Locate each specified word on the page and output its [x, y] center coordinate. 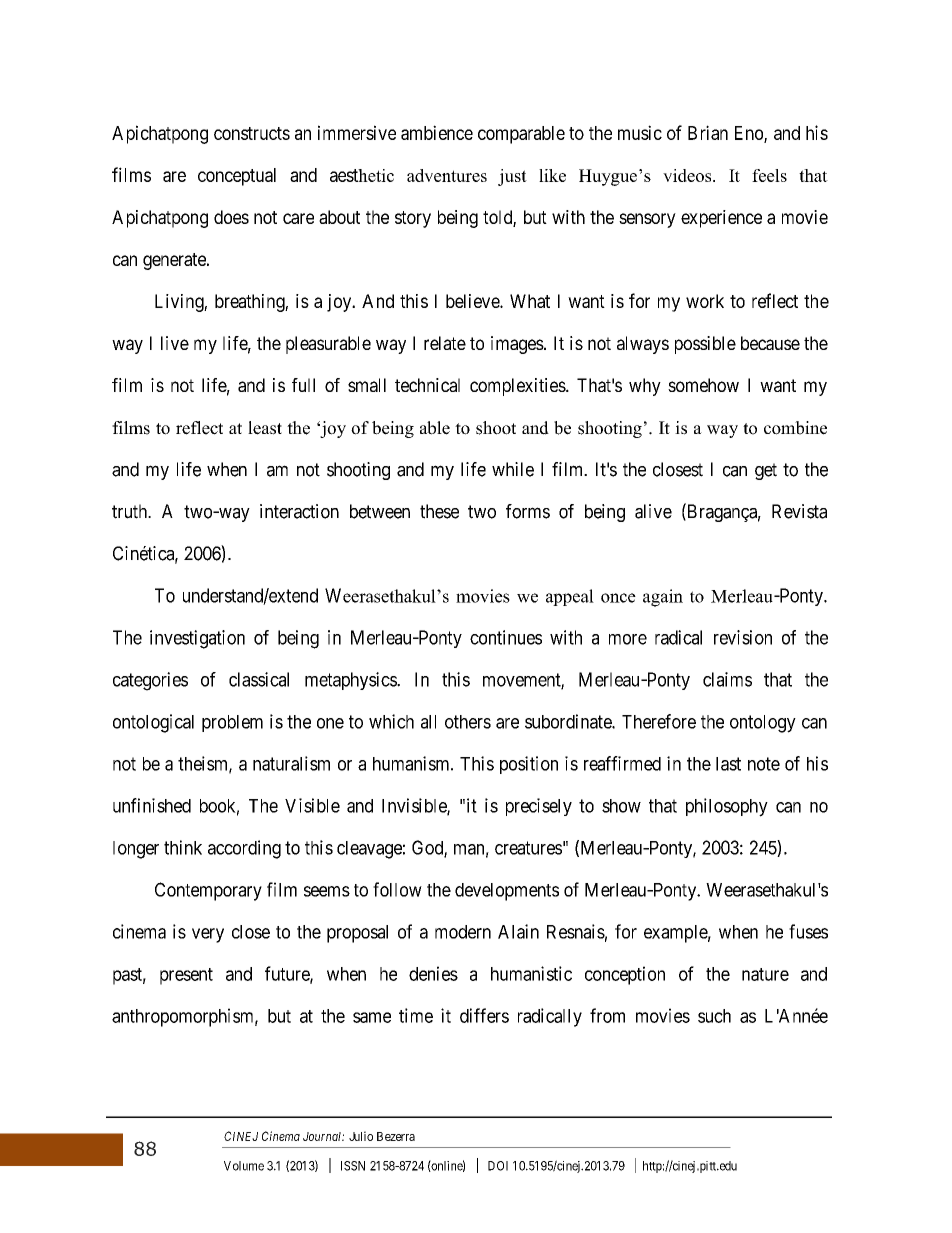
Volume [244, 1166]
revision [743, 637]
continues [506, 637]
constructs [252, 133]
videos [688, 175]
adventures [447, 175]
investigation [197, 639]
